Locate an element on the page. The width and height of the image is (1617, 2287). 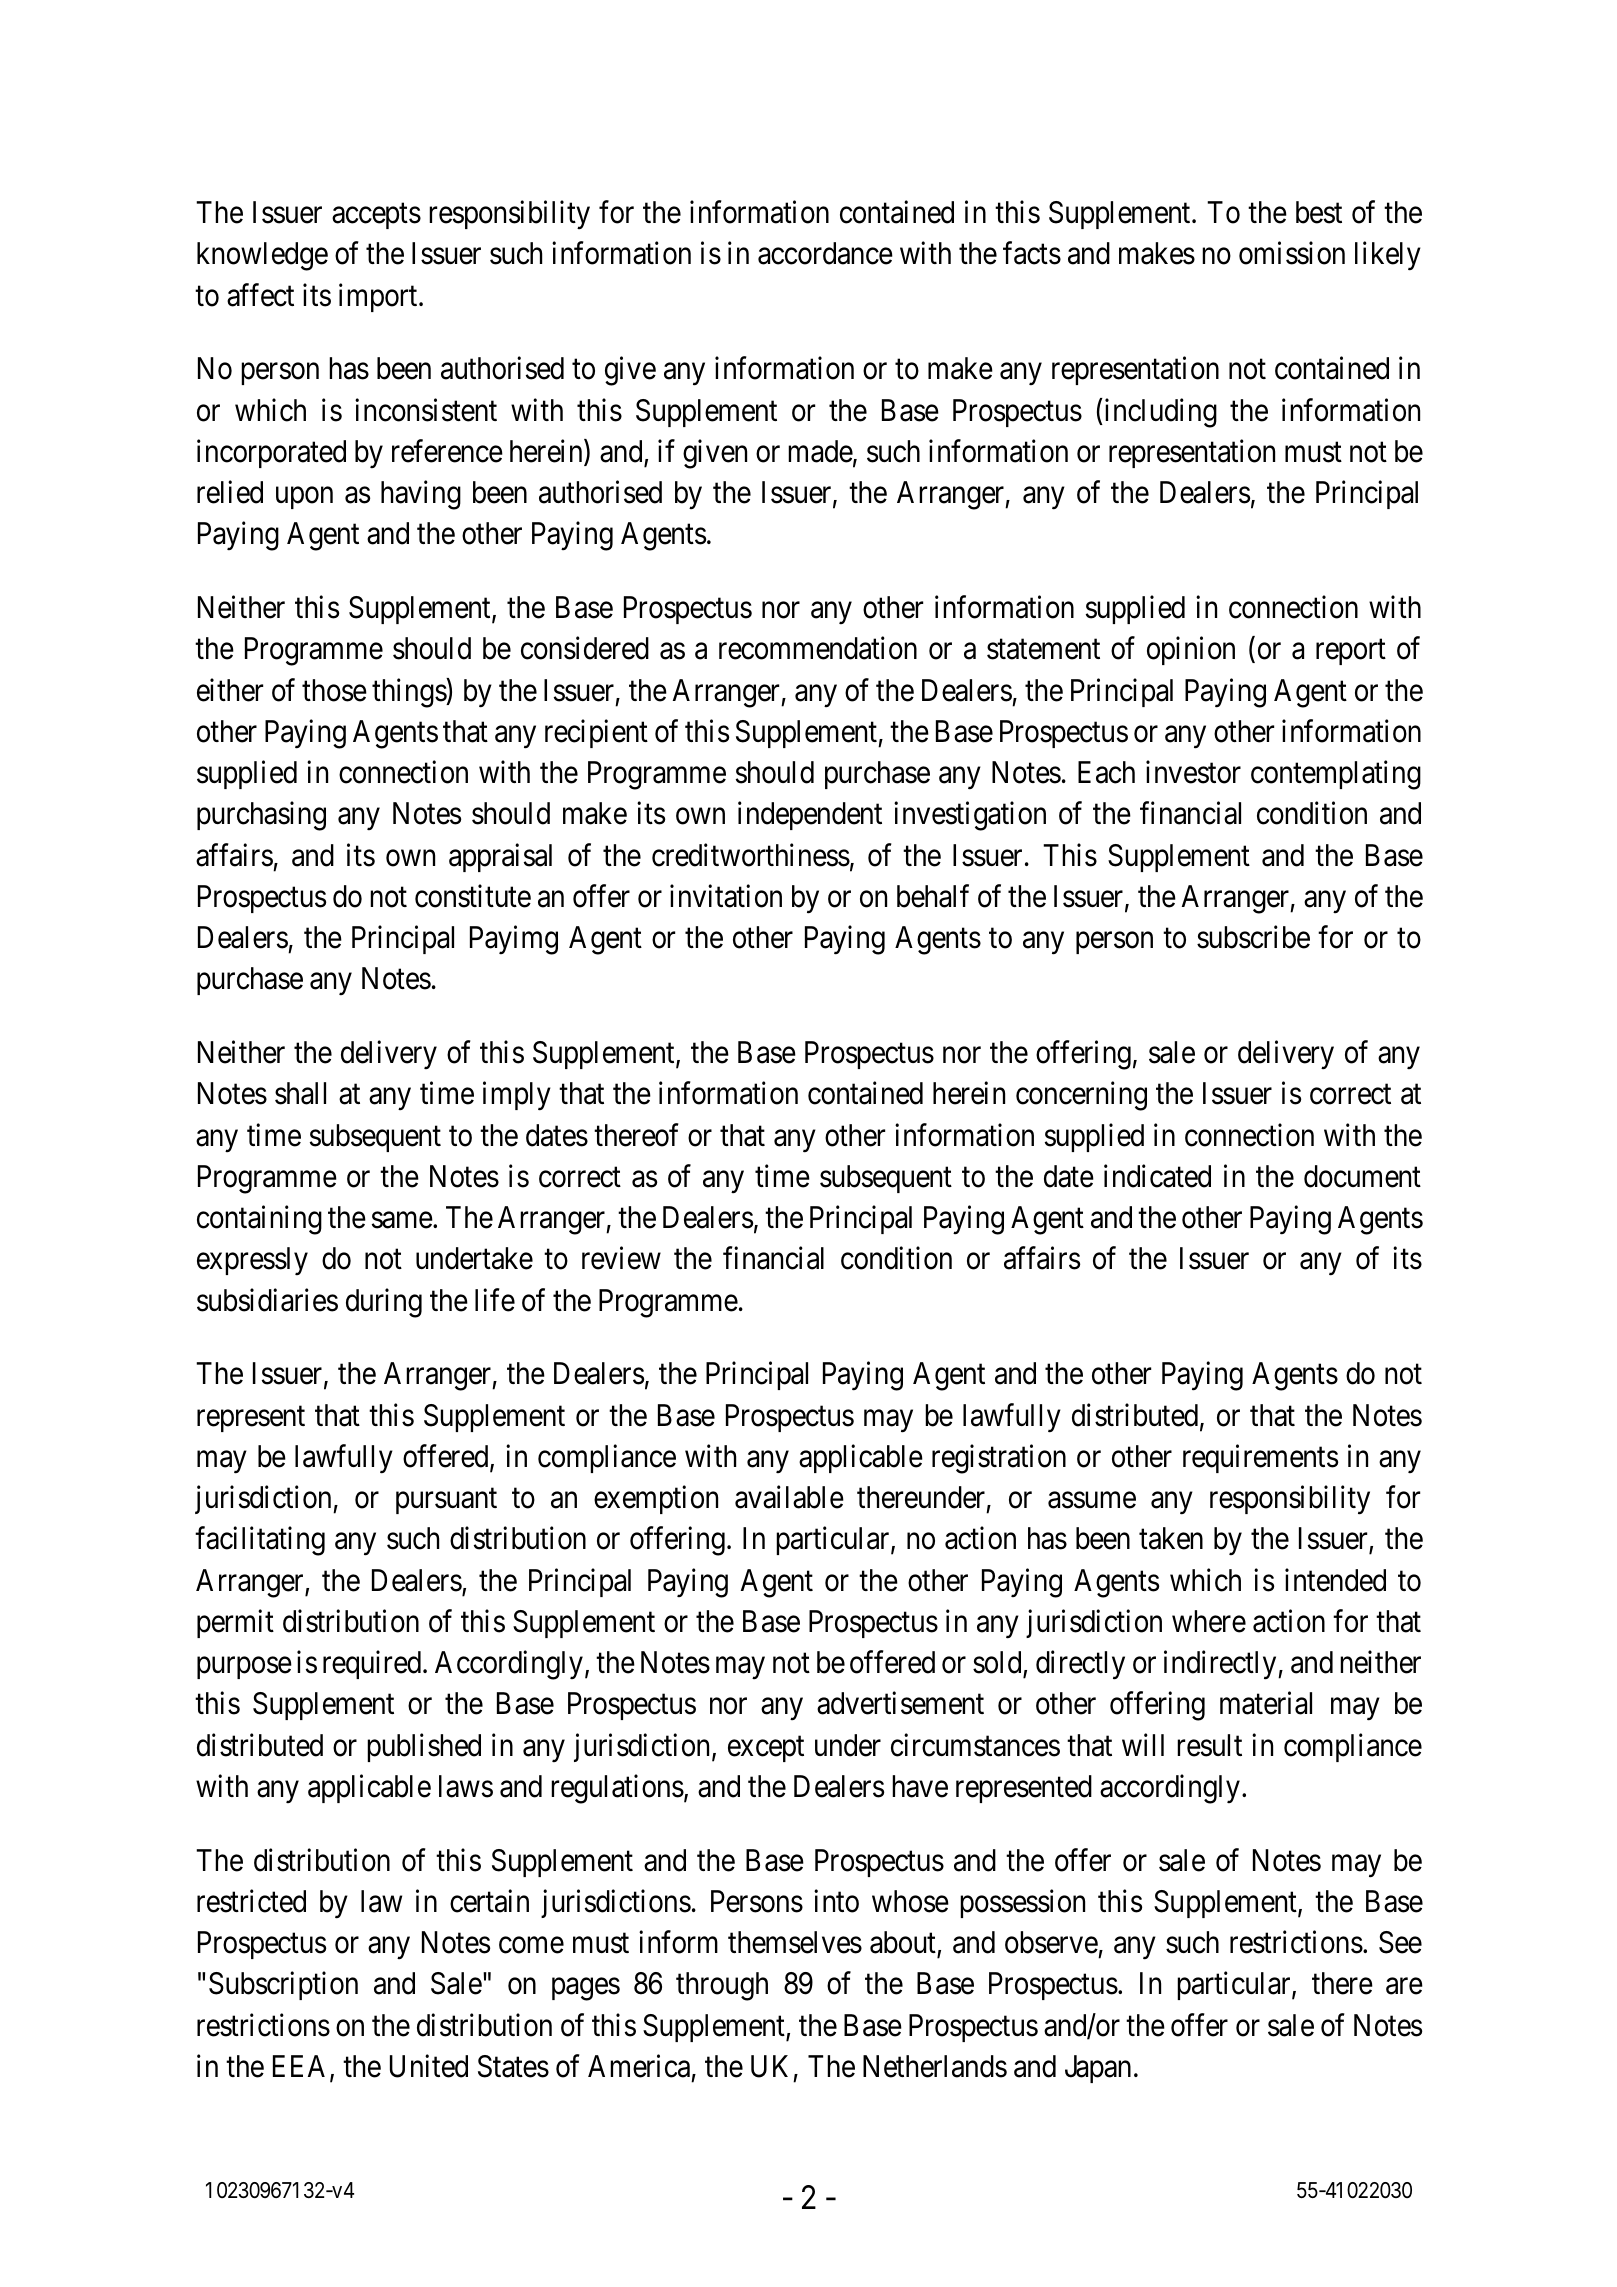
import is located at coordinates (379, 297).
